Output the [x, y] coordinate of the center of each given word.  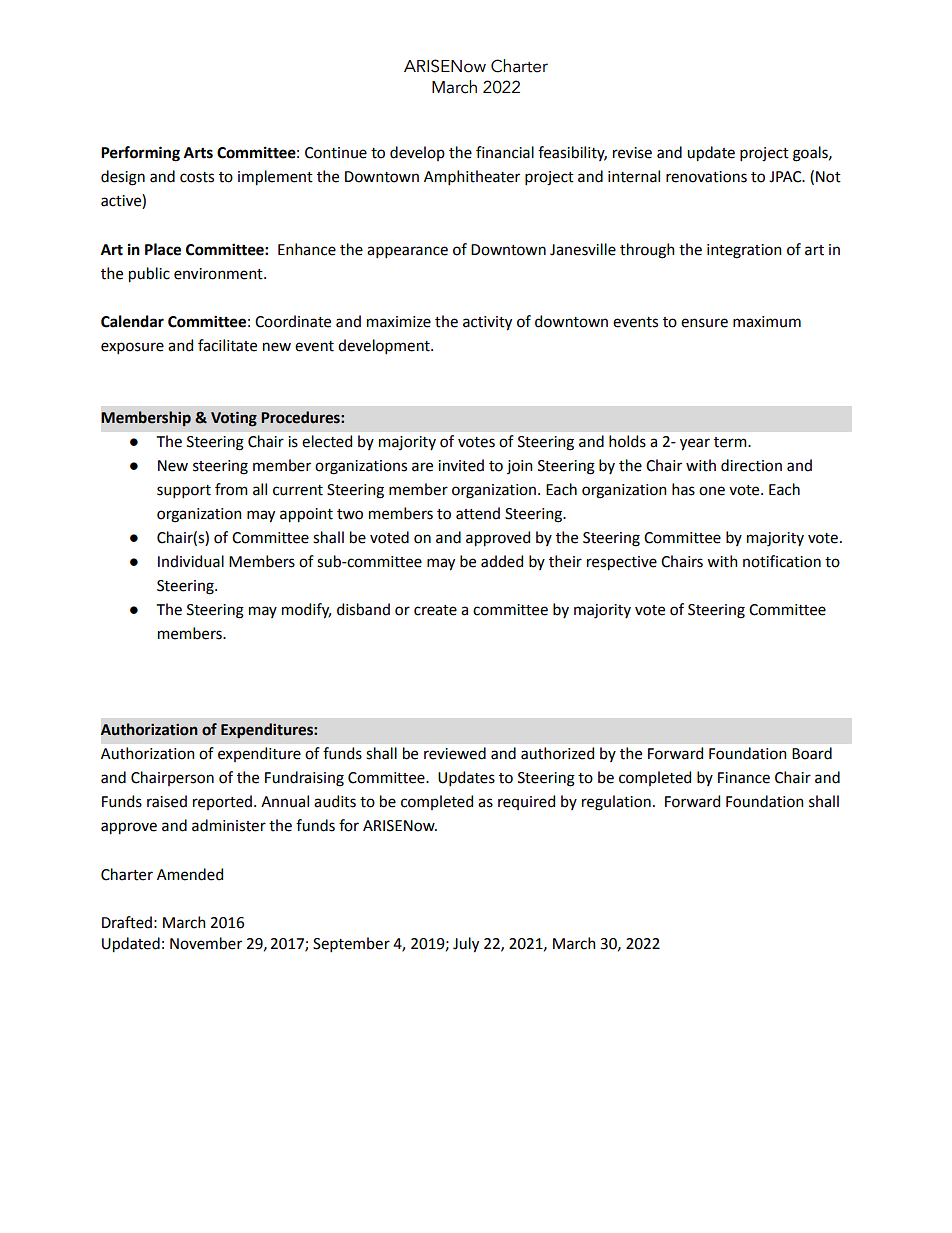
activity [487, 323]
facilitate [227, 345]
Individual [191, 561]
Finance [744, 778]
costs [197, 177]
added [502, 561]
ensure [704, 323]
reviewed [455, 753]
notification [782, 561]
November [206, 943]
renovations [706, 177]
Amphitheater [472, 177]
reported [222, 802]
